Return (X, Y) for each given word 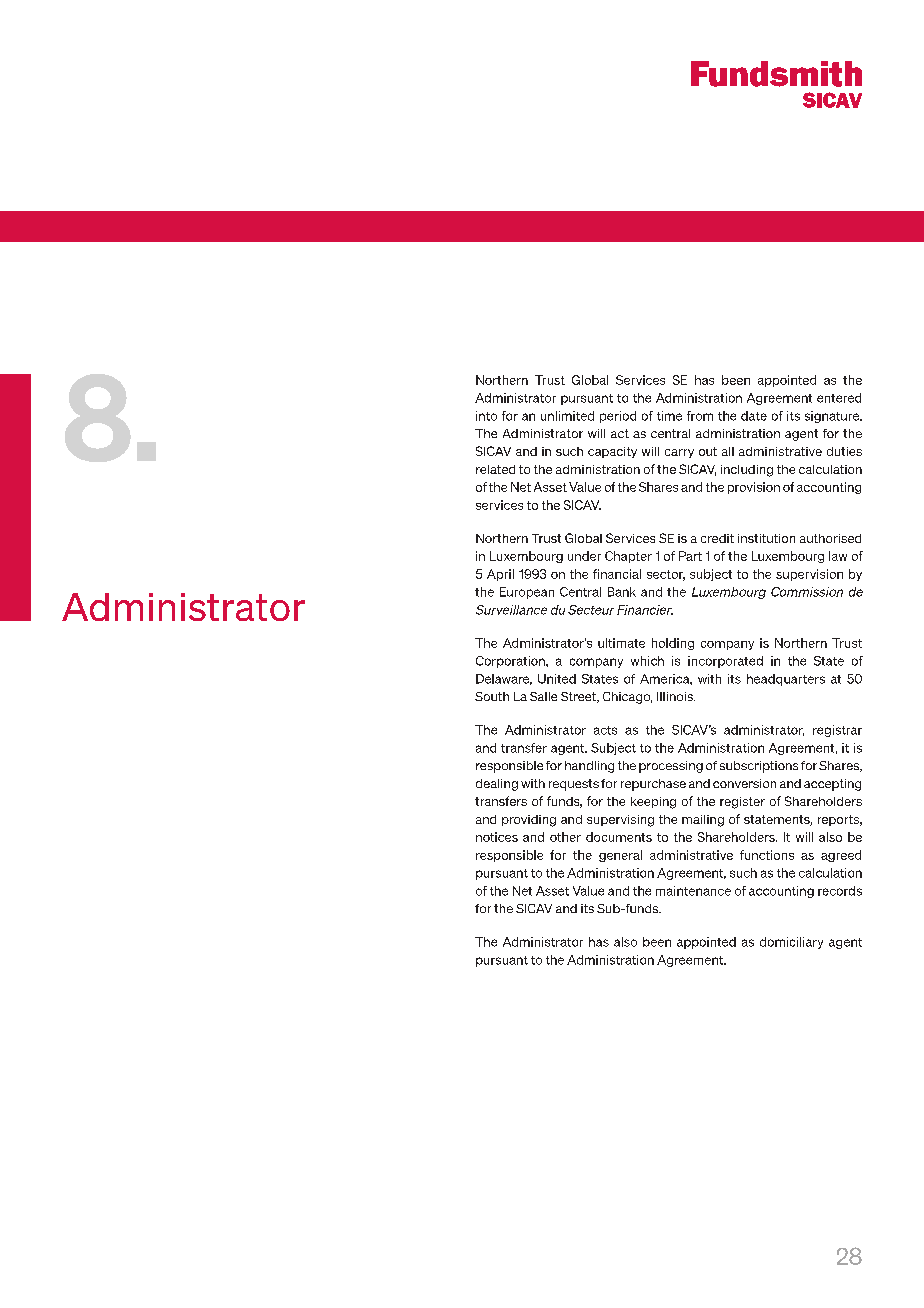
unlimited (567, 416)
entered (839, 398)
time (669, 416)
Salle (543, 696)
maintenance (693, 891)
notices (497, 837)
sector (666, 575)
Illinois (676, 696)
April (500, 575)
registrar (837, 731)
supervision (809, 575)
